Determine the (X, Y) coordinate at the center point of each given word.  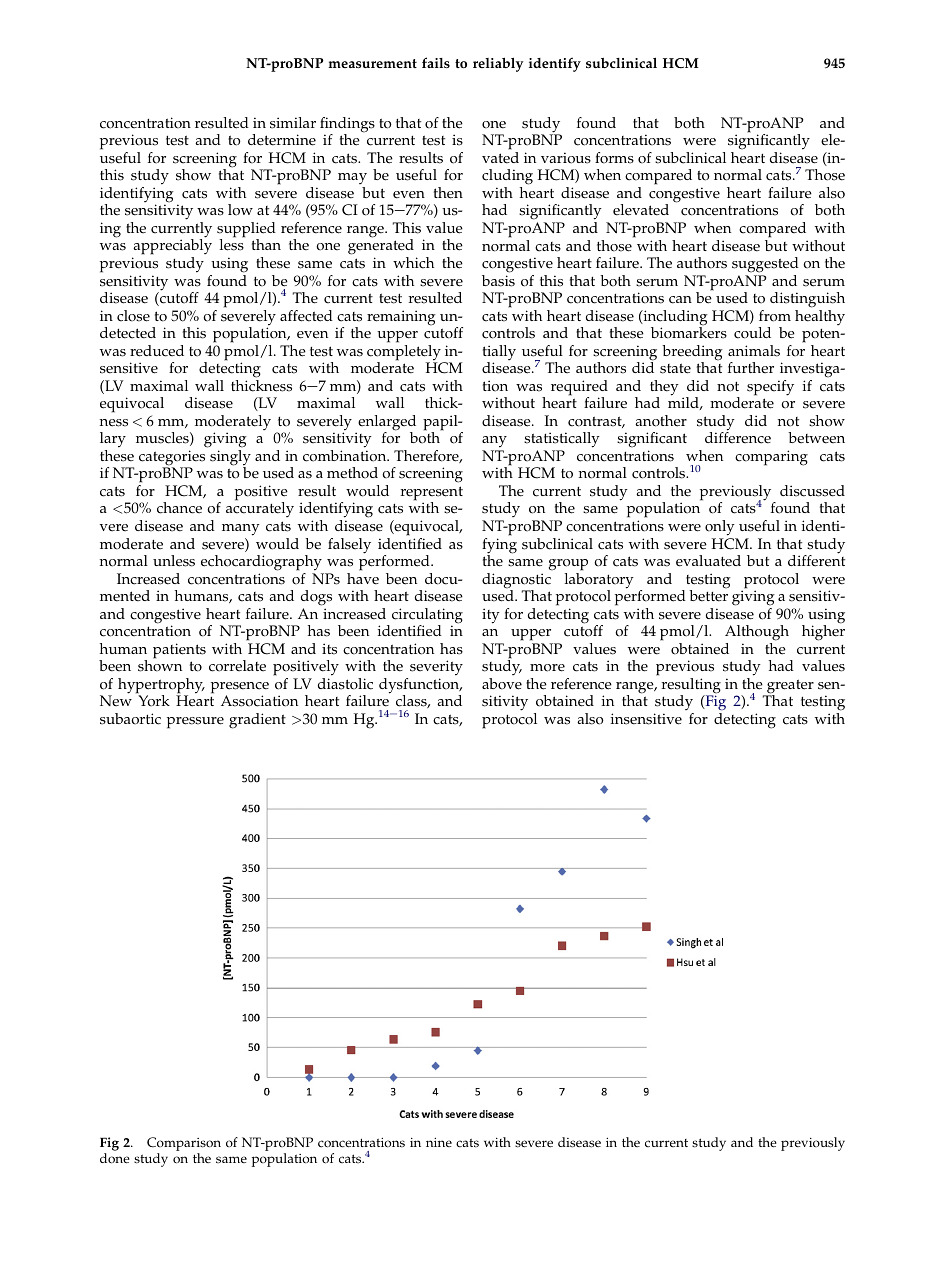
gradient (257, 721)
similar (293, 123)
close (133, 316)
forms (614, 158)
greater (789, 687)
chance (179, 508)
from (775, 316)
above (502, 684)
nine (439, 1142)
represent (432, 494)
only (720, 528)
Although (757, 633)
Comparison (184, 1145)
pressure (195, 723)
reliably (498, 64)
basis (498, 281)
